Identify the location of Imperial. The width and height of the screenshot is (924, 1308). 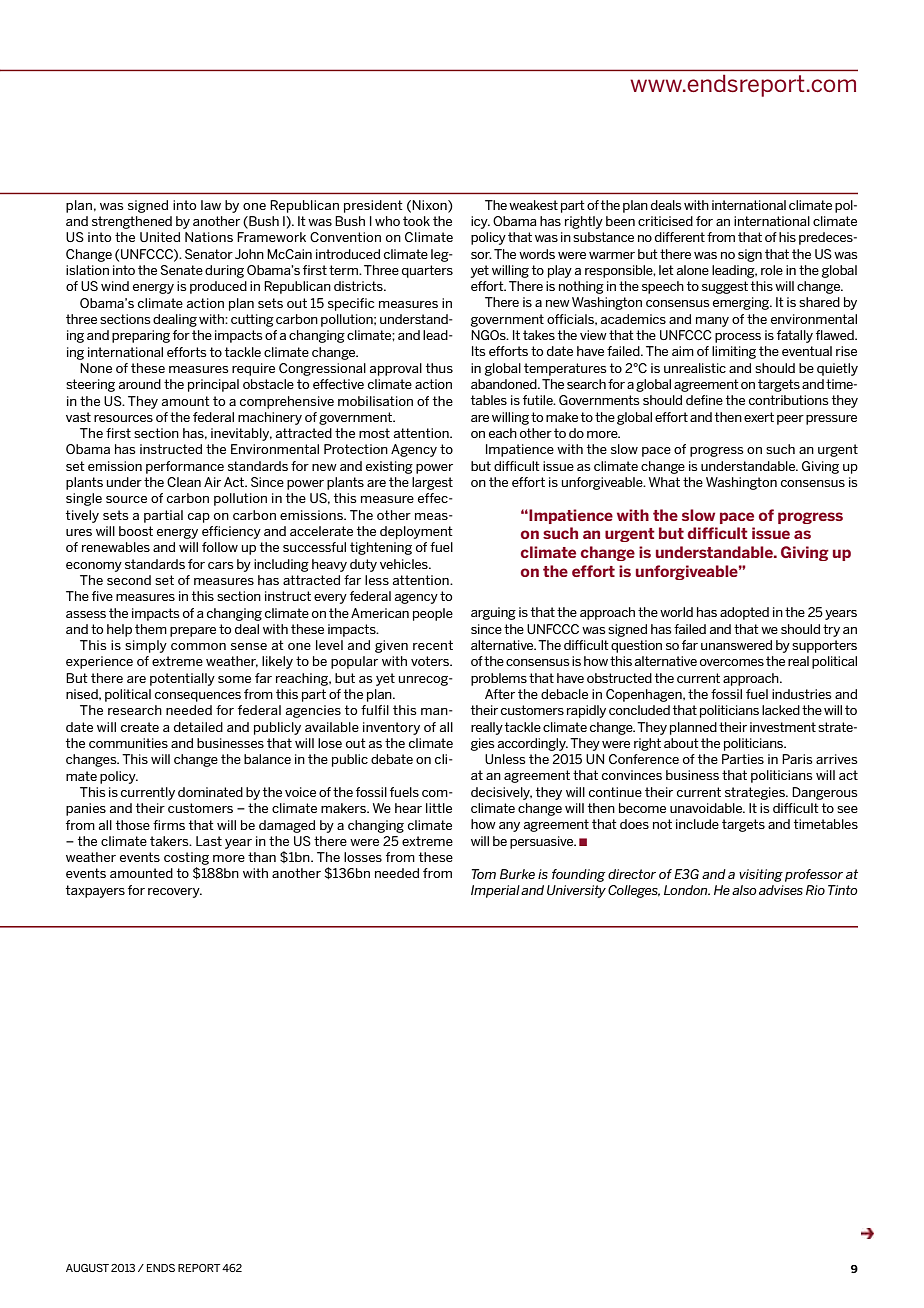
(495, 891).
